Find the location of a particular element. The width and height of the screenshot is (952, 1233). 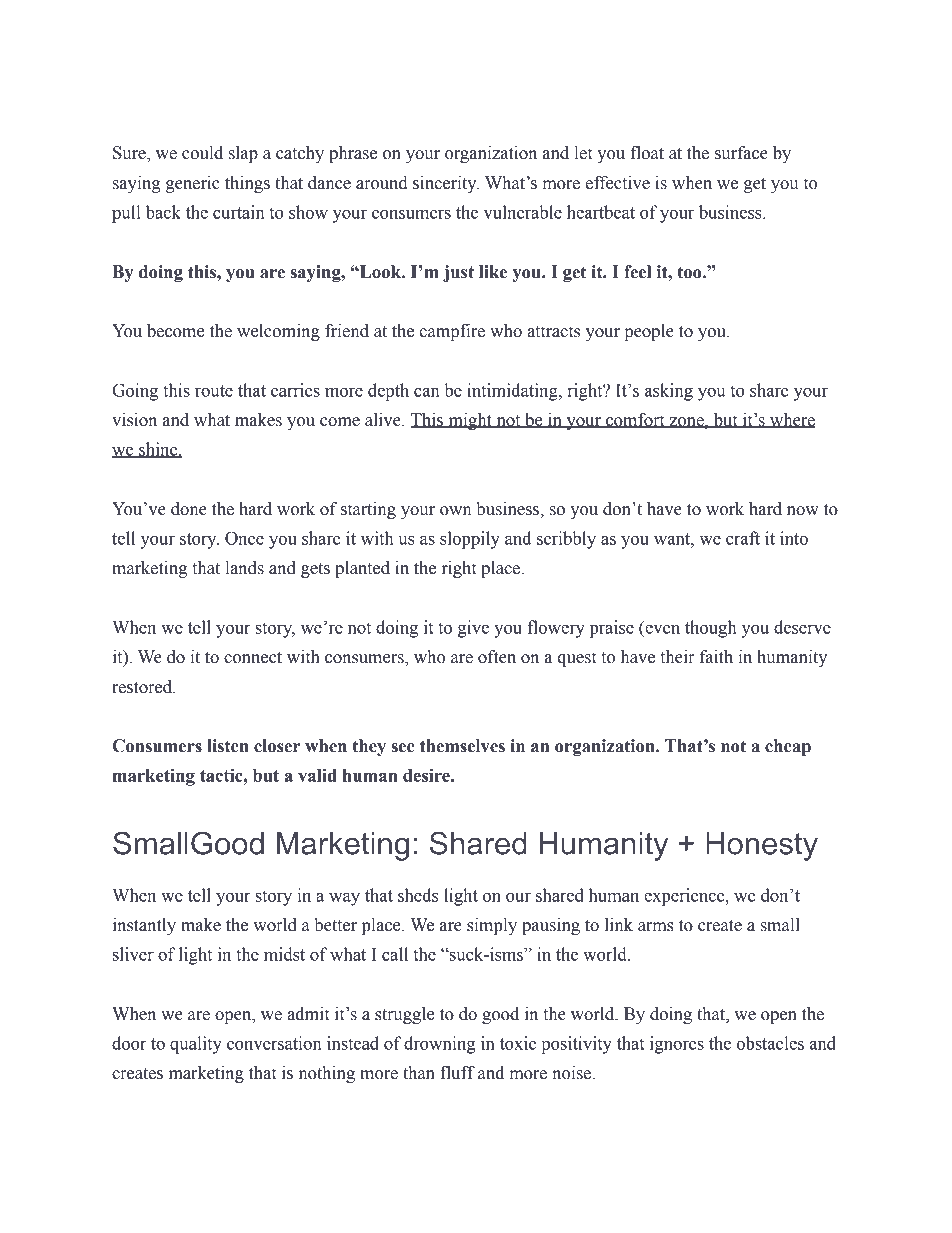

sincerity is located at coordinates (446, 184).
